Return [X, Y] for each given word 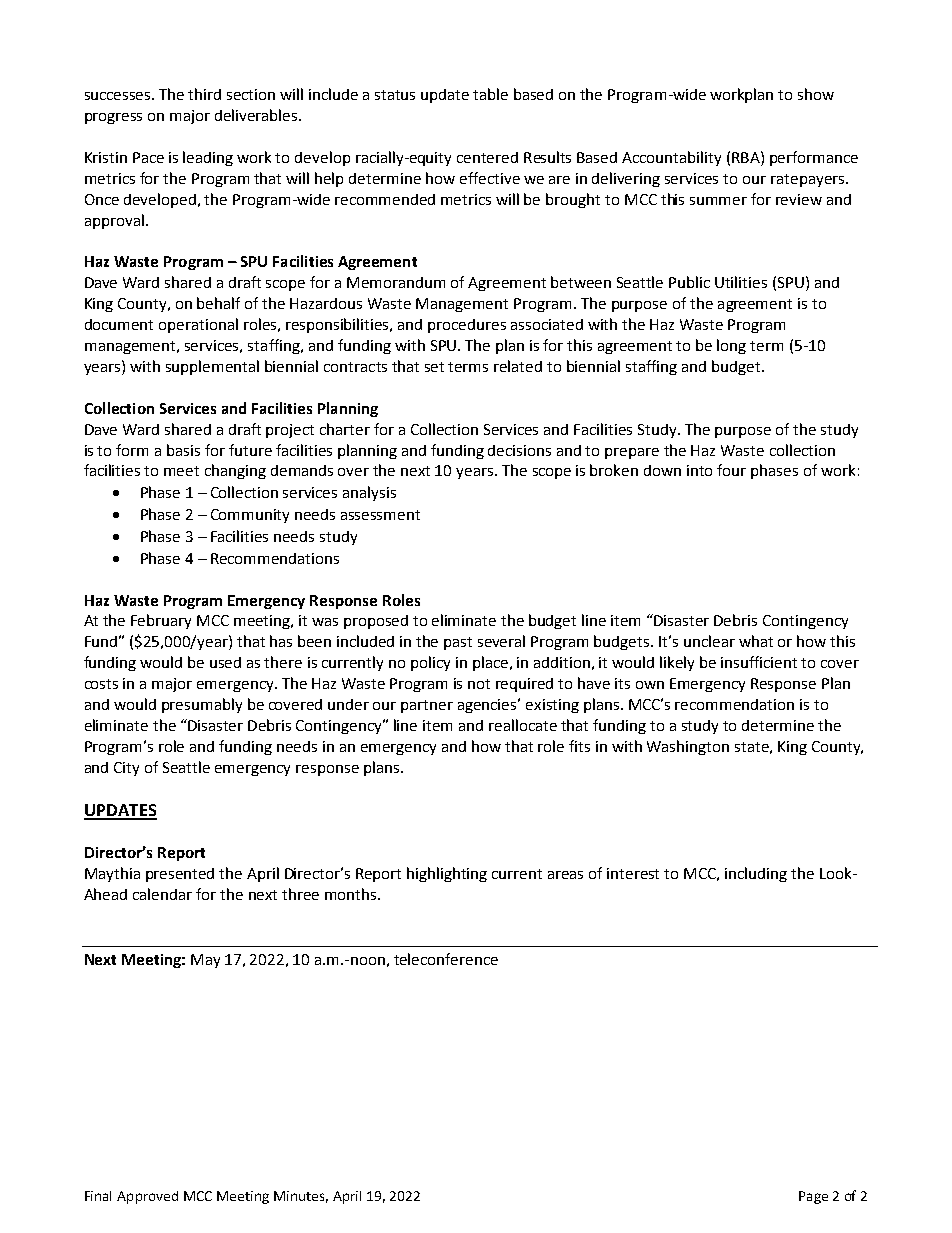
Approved [147, 1197]
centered [487, 157]
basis [183, 450]
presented [180, 875]
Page [813, 1197]
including [756, 874]
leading [208, 158]
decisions [519, 450]
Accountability [671, 158]
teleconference [446, 959]
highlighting [447, 874]
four [731, 470]
